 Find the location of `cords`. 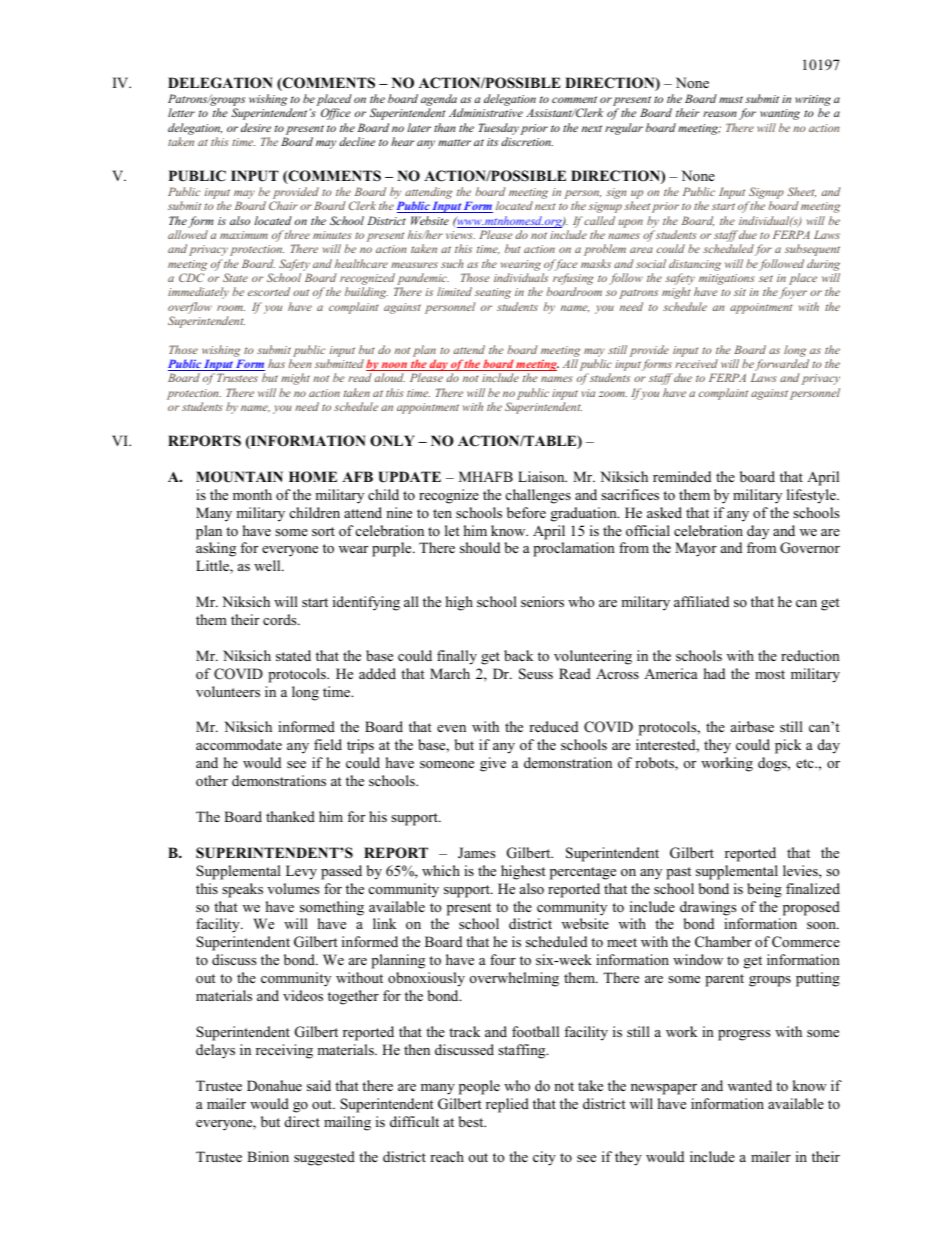

cords is located at coordinates (281, 619).
